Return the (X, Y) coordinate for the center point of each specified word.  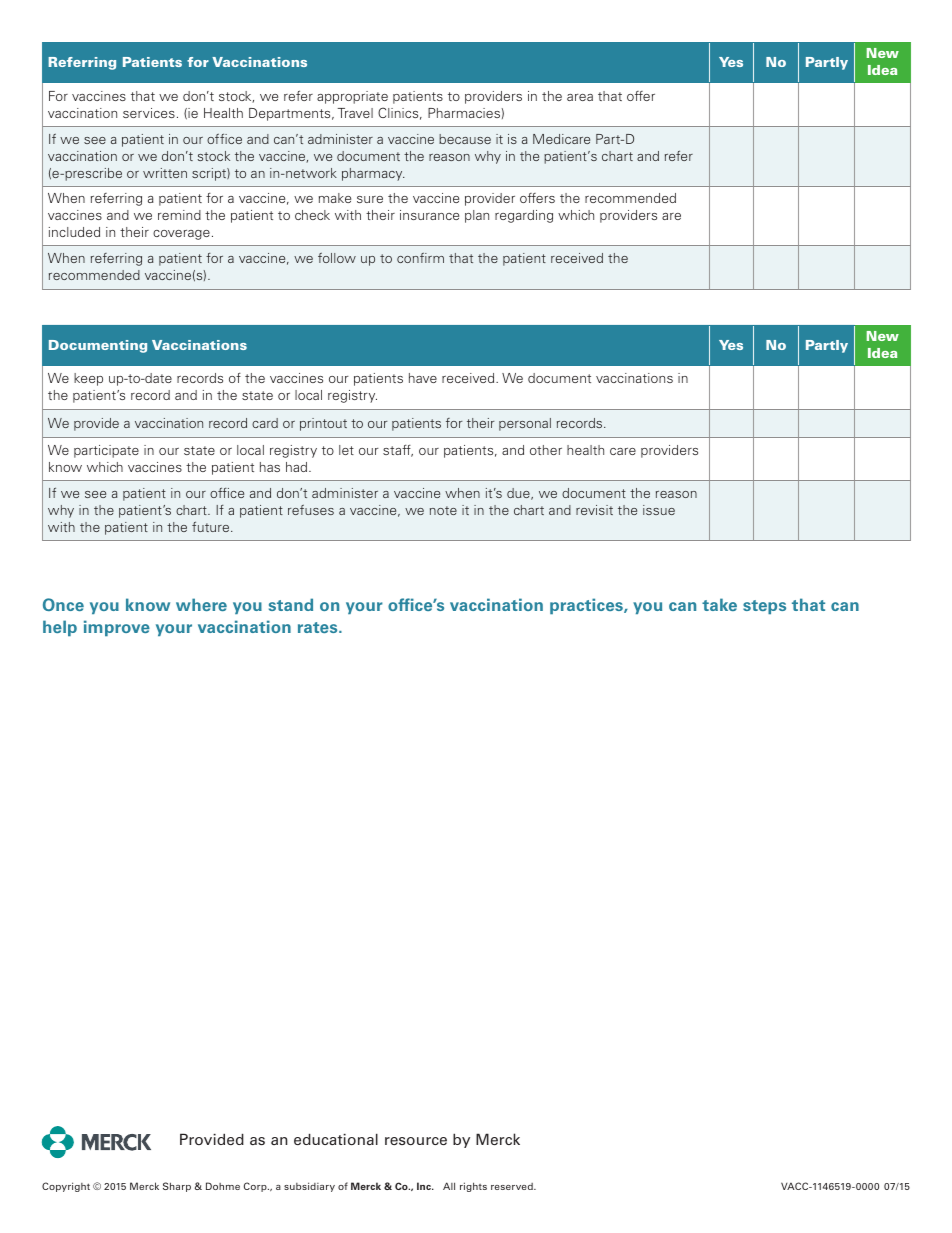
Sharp (177, 1187)
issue (659, 510)
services (149, 113)
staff (398, 451)
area (580, 97)
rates (319, 627)
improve (117, 628)
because (465, 139)
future (212, 526)
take (719, 604)
